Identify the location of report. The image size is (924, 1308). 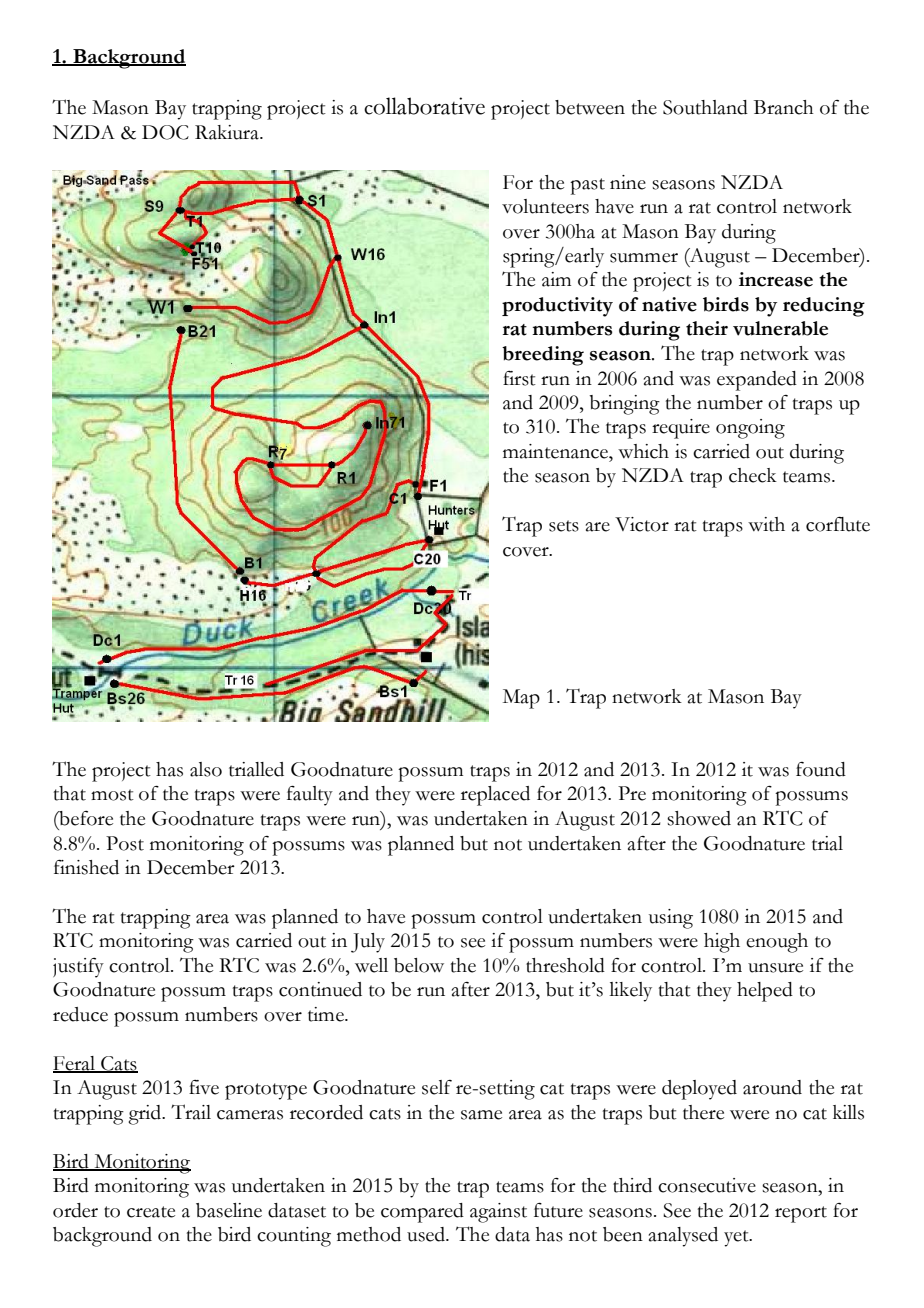
(801, 1214).
